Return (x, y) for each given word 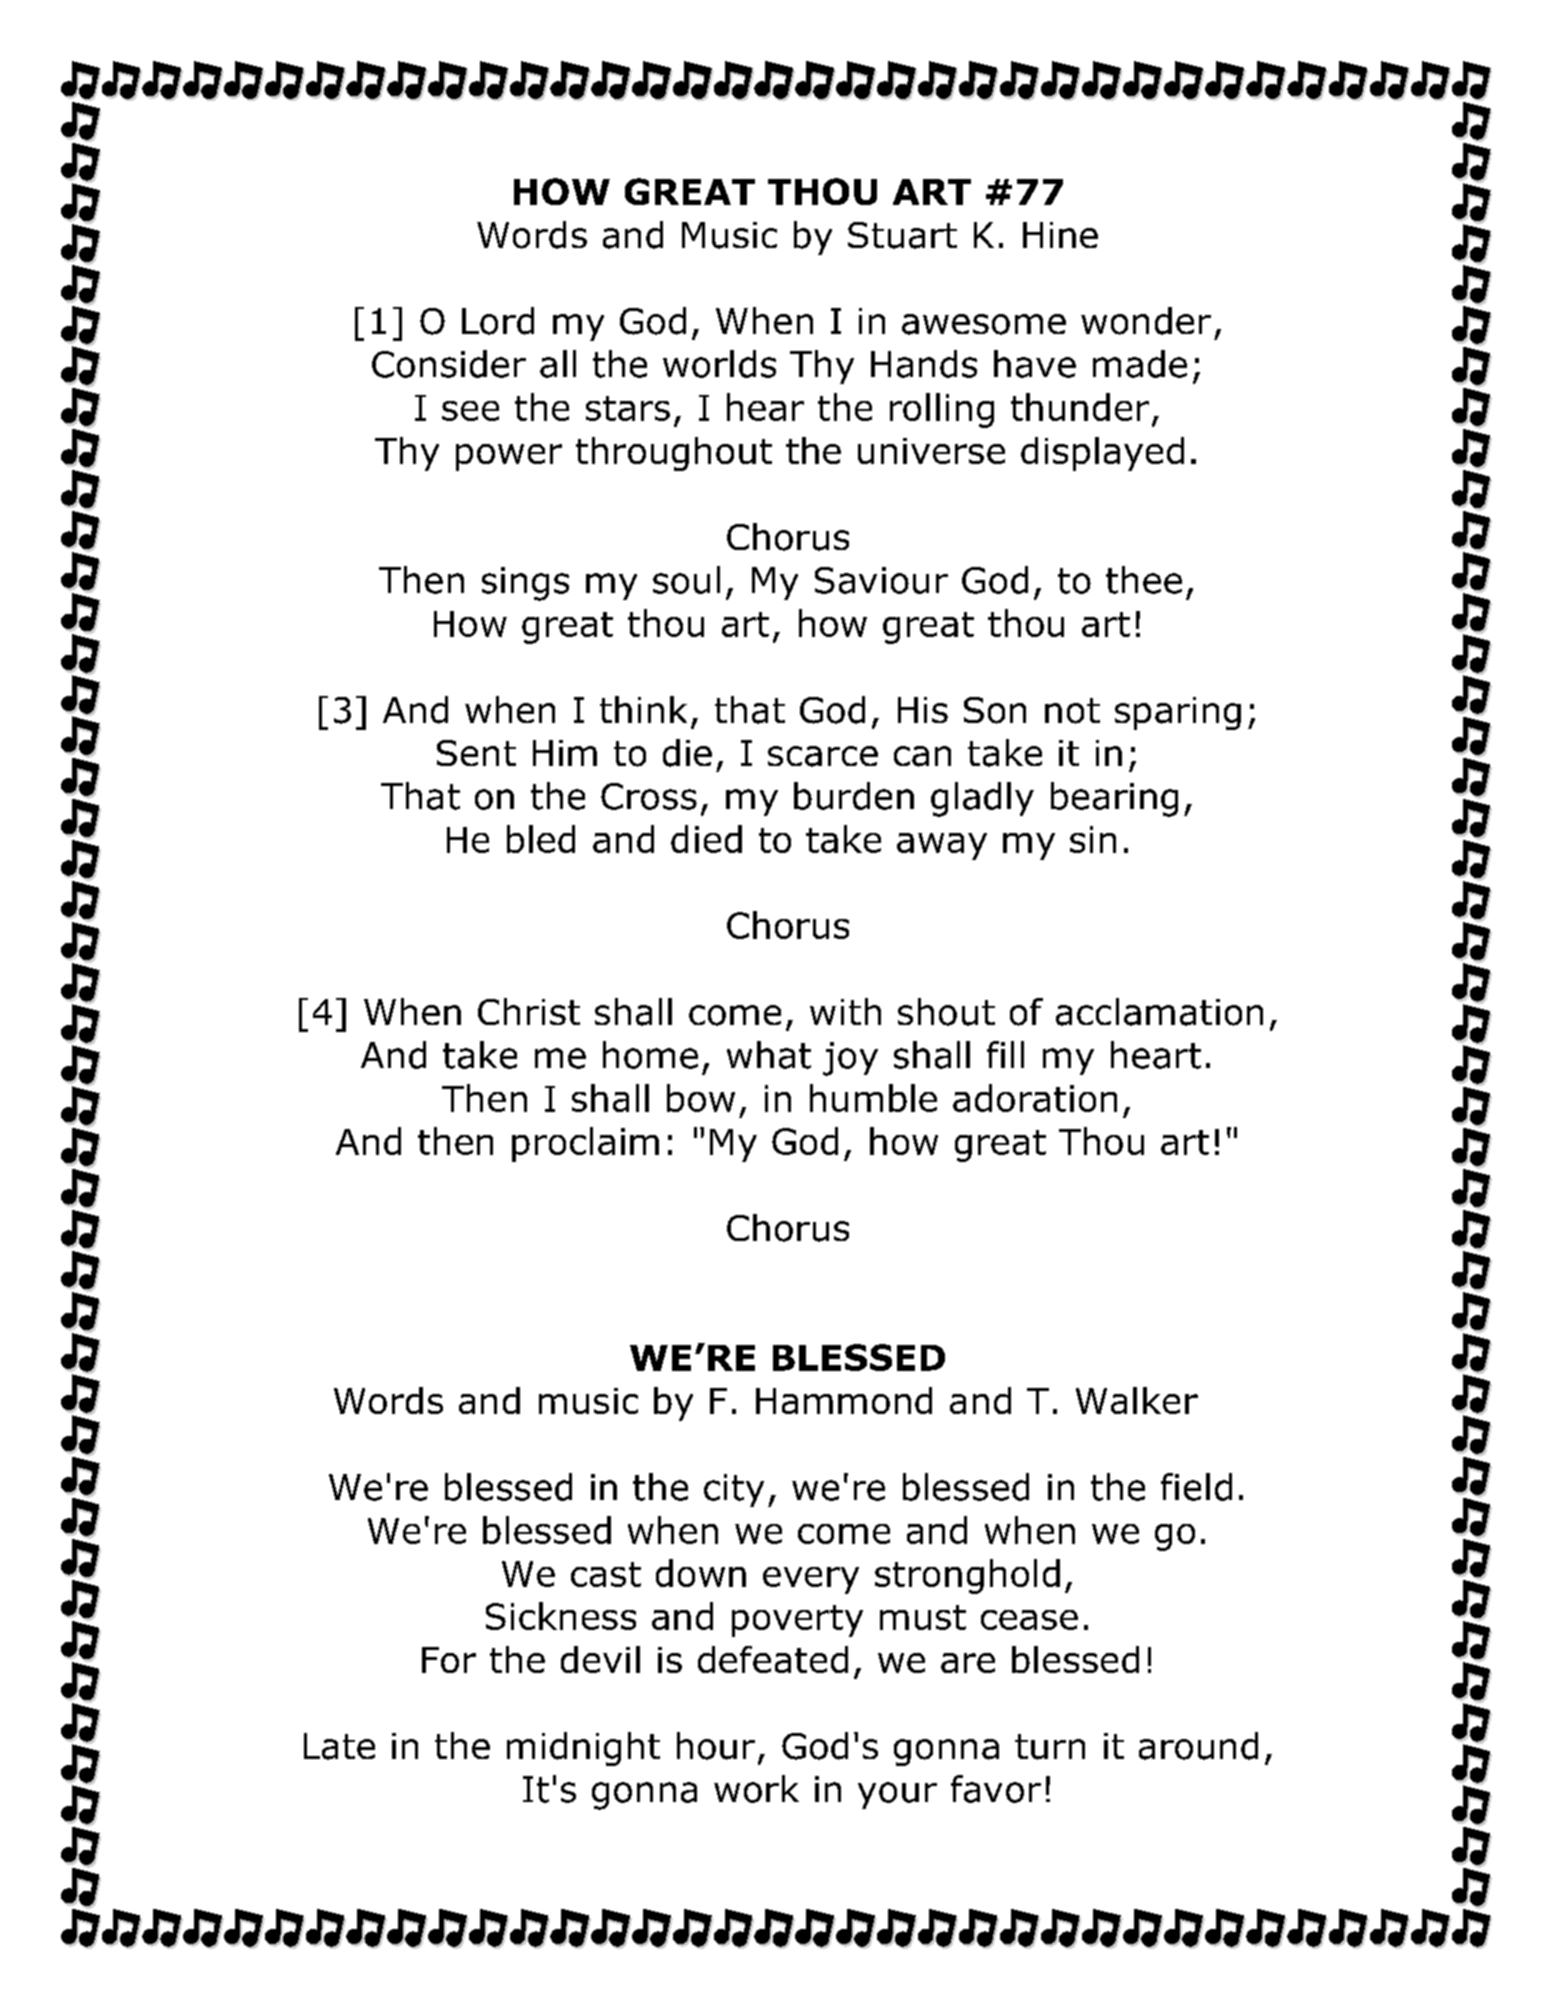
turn (1050, 1747)
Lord (498, 321)
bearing (1114, 799)
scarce (823, 756)
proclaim (585, 1144)
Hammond (844, 1400)
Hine (1060, 235)
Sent (476, 753)
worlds (719, 364)
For (449, 1660)
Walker (1137, 1400)
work (756, 1789)
